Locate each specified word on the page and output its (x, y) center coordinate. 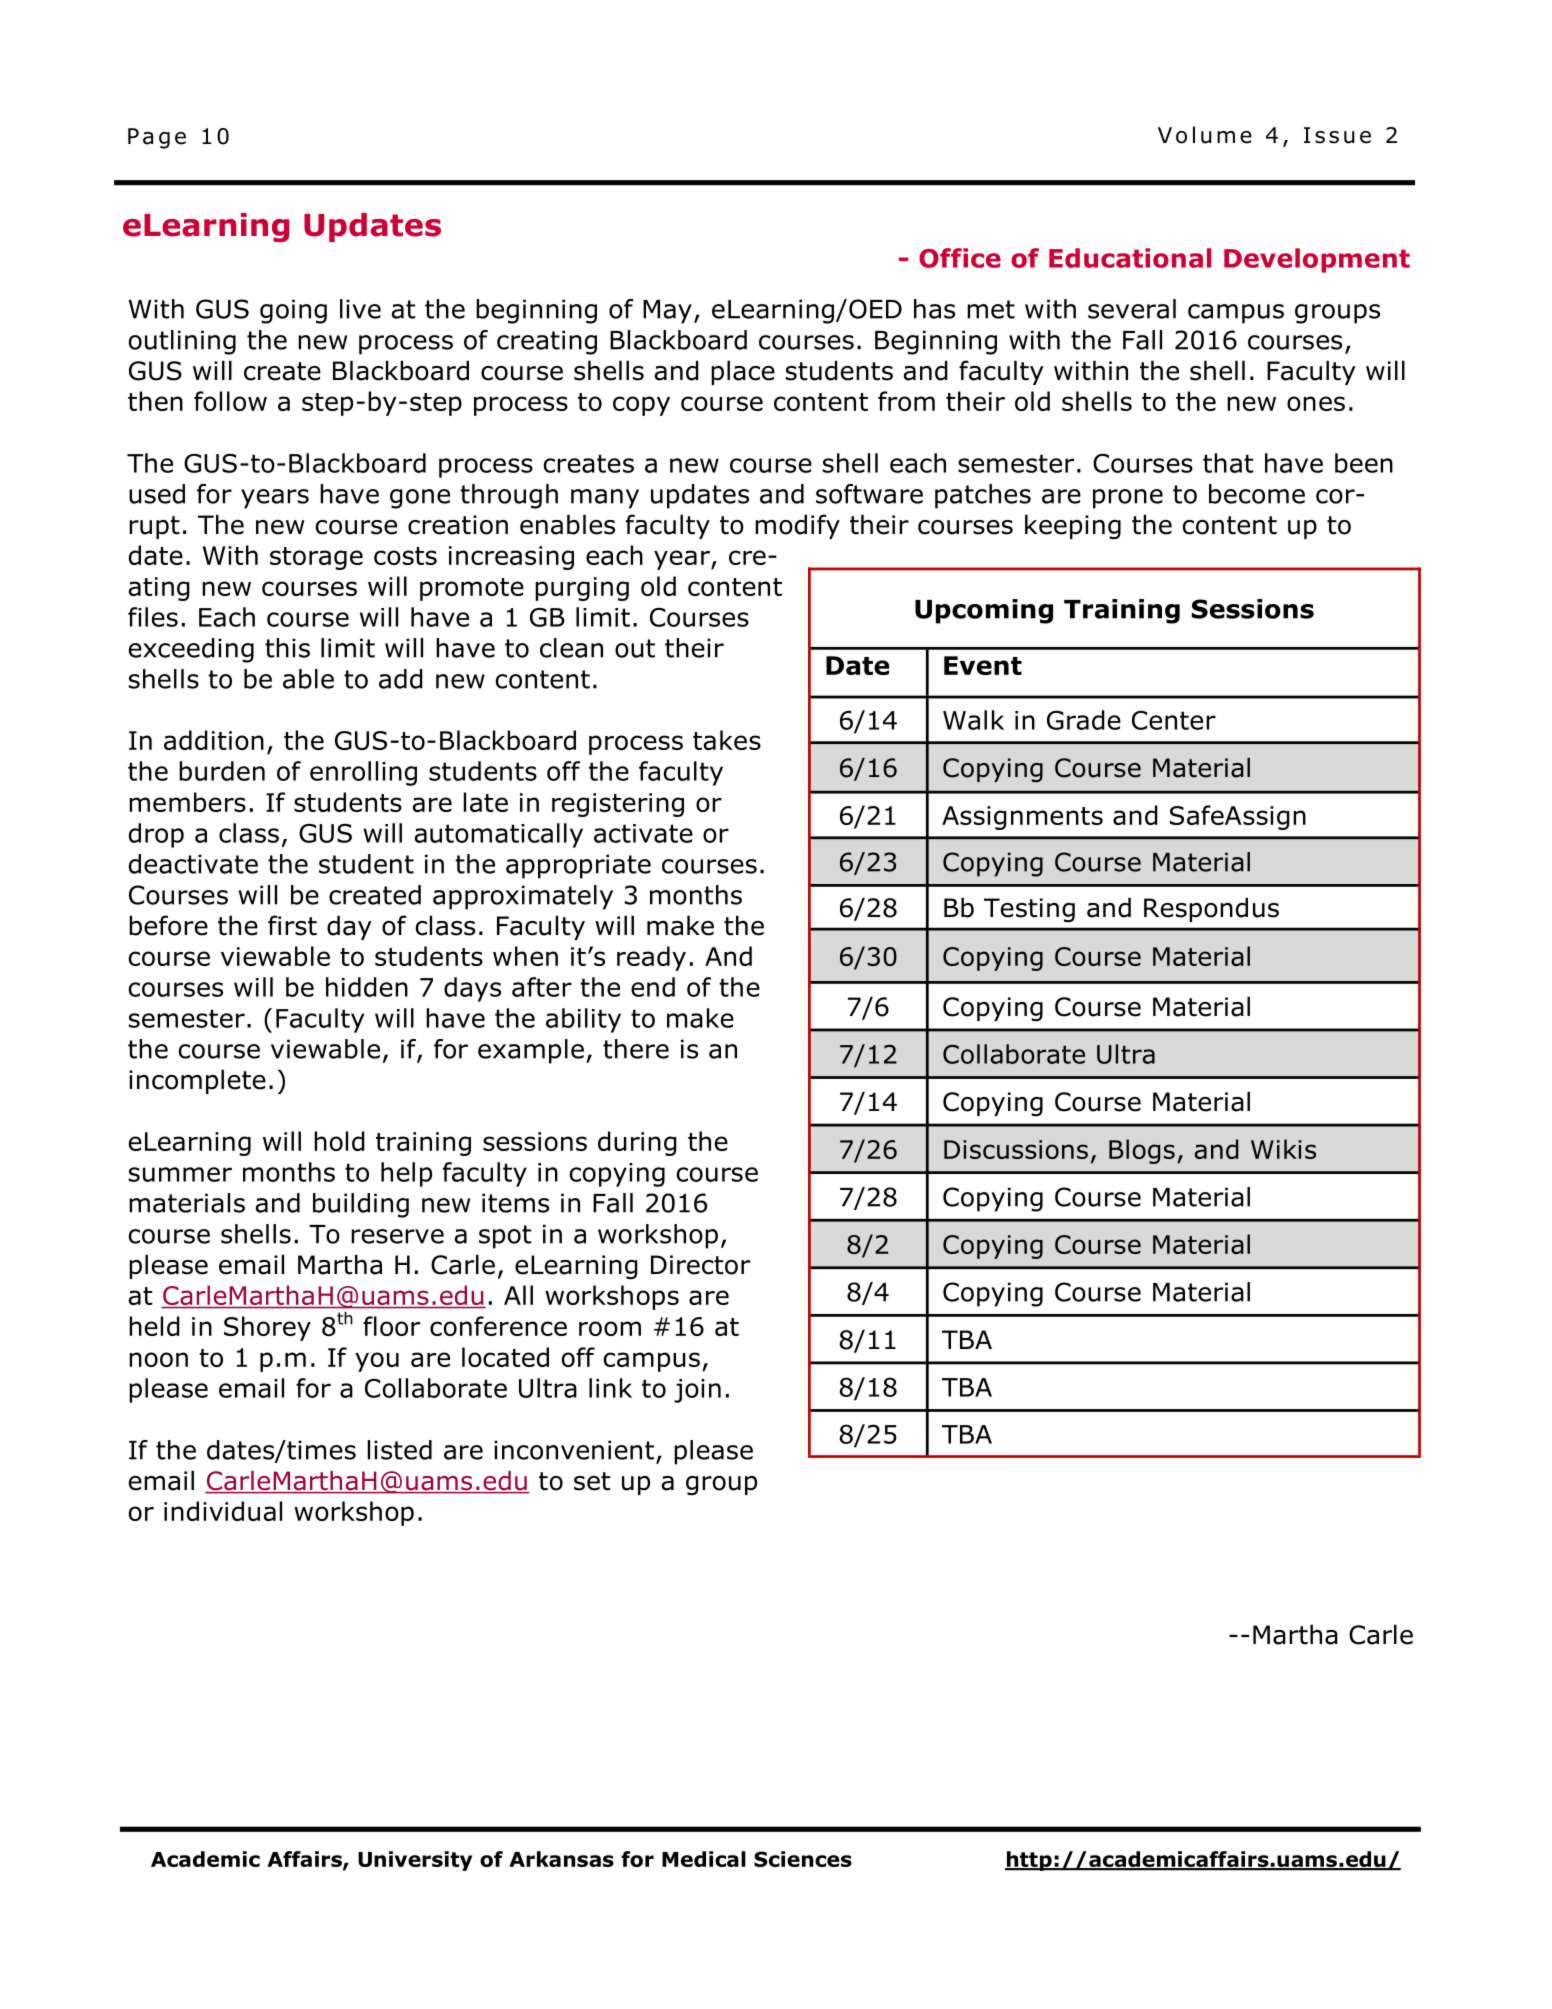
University (415, 1861)
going (293, 311)
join (697, 1391)
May (667, 312)
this (287, 648)
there (636, 1049)
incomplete (197, 1081)
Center (1174, 720)
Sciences (803, 1859)
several (1132, 309)
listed (400, 1450)
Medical (704, 1859)
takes (727, 740)
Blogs (1142, 1151)
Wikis (1283, 1149)
